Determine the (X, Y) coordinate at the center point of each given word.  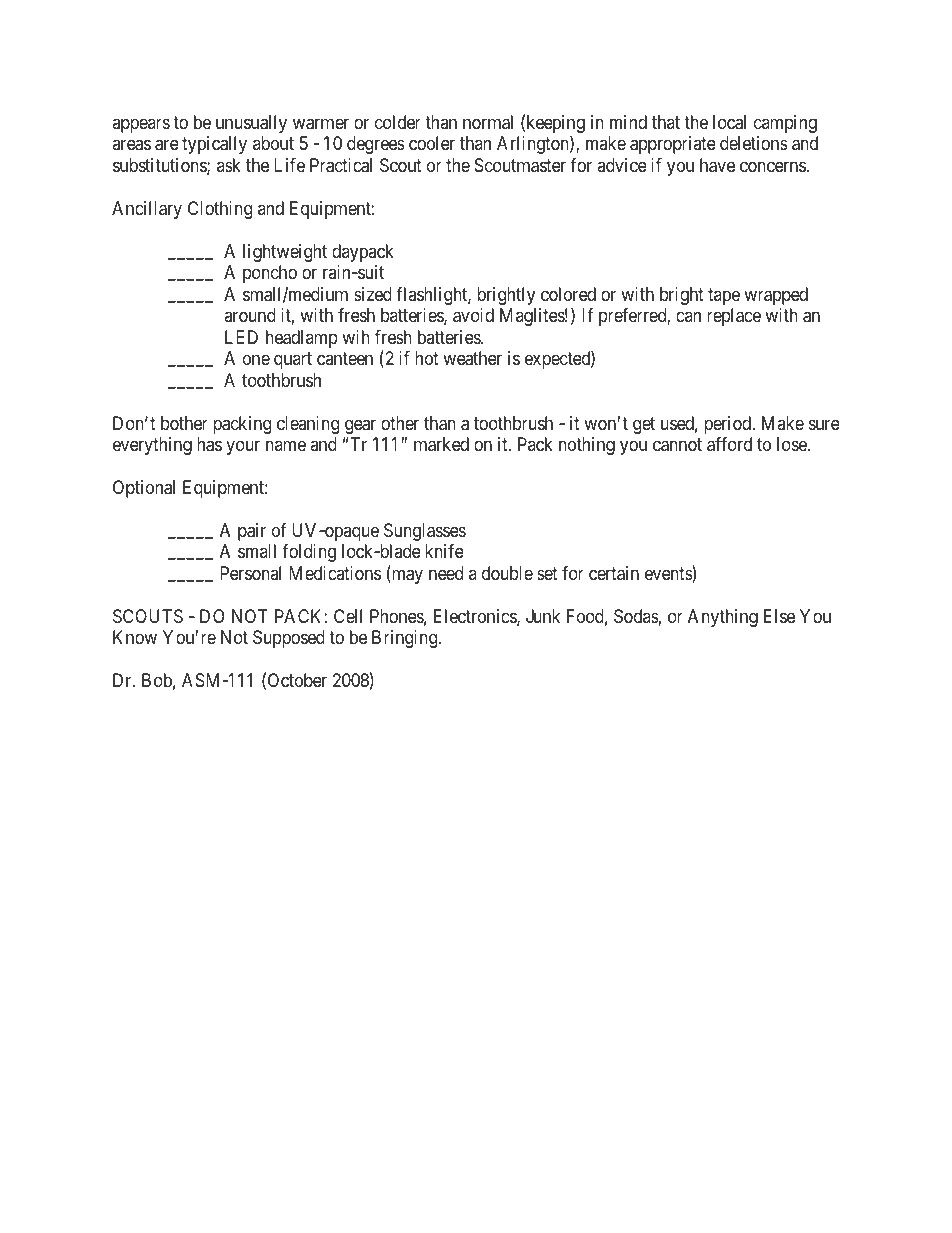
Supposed (289, 639)
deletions (754, 143)
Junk (543, 616)
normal (488, 122)
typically (214, 145)
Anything (723, 618)
